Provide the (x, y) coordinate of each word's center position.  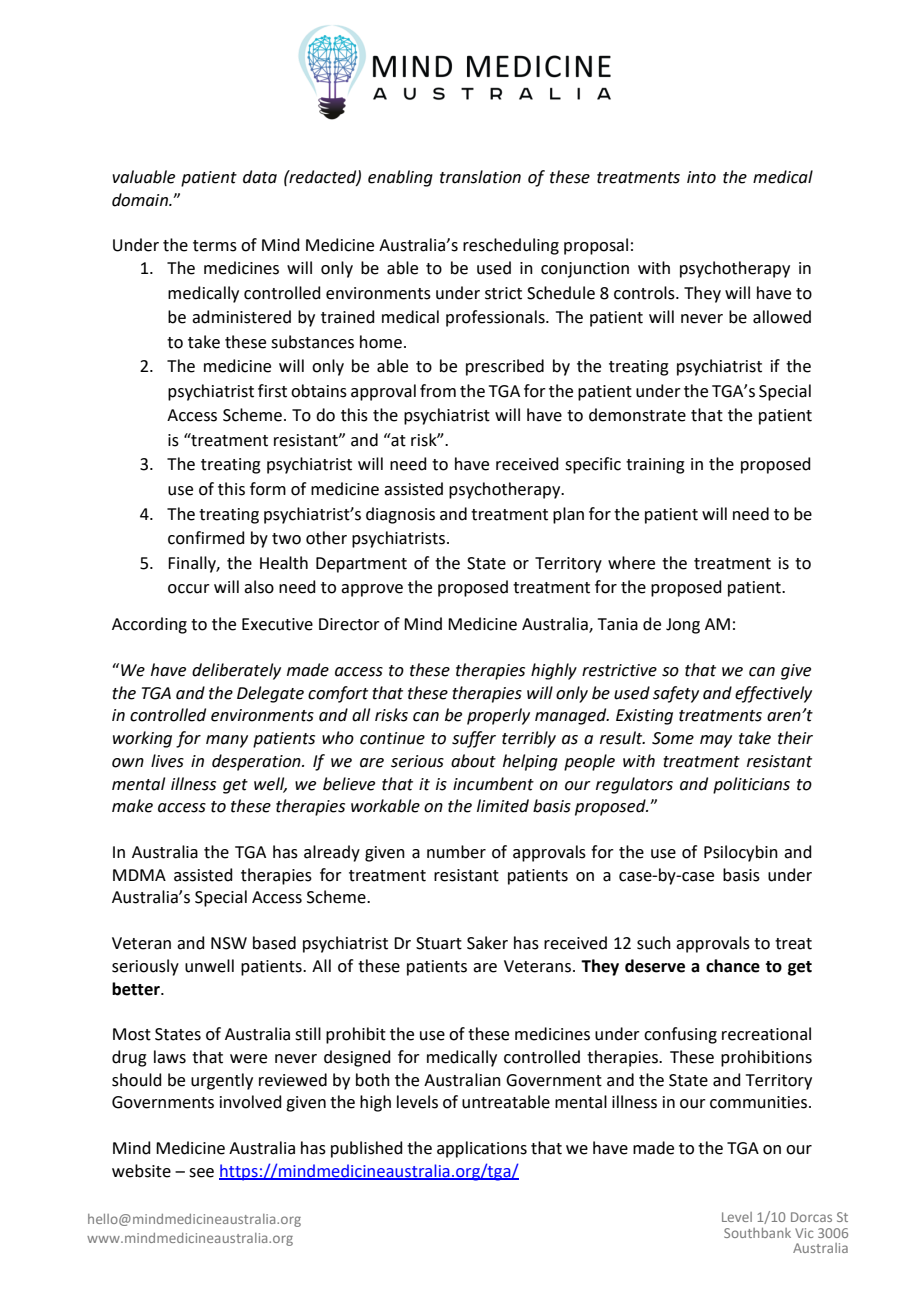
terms (215, 246)
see (201, 1173)
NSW (229, 943)
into (701, 177)
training (655, 466)
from (438, 391)
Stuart (439, 943)
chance (733, 966)
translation (480, 177)
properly (498, 716)
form (268, 489)
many (227, 741)
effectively (773, 694)
